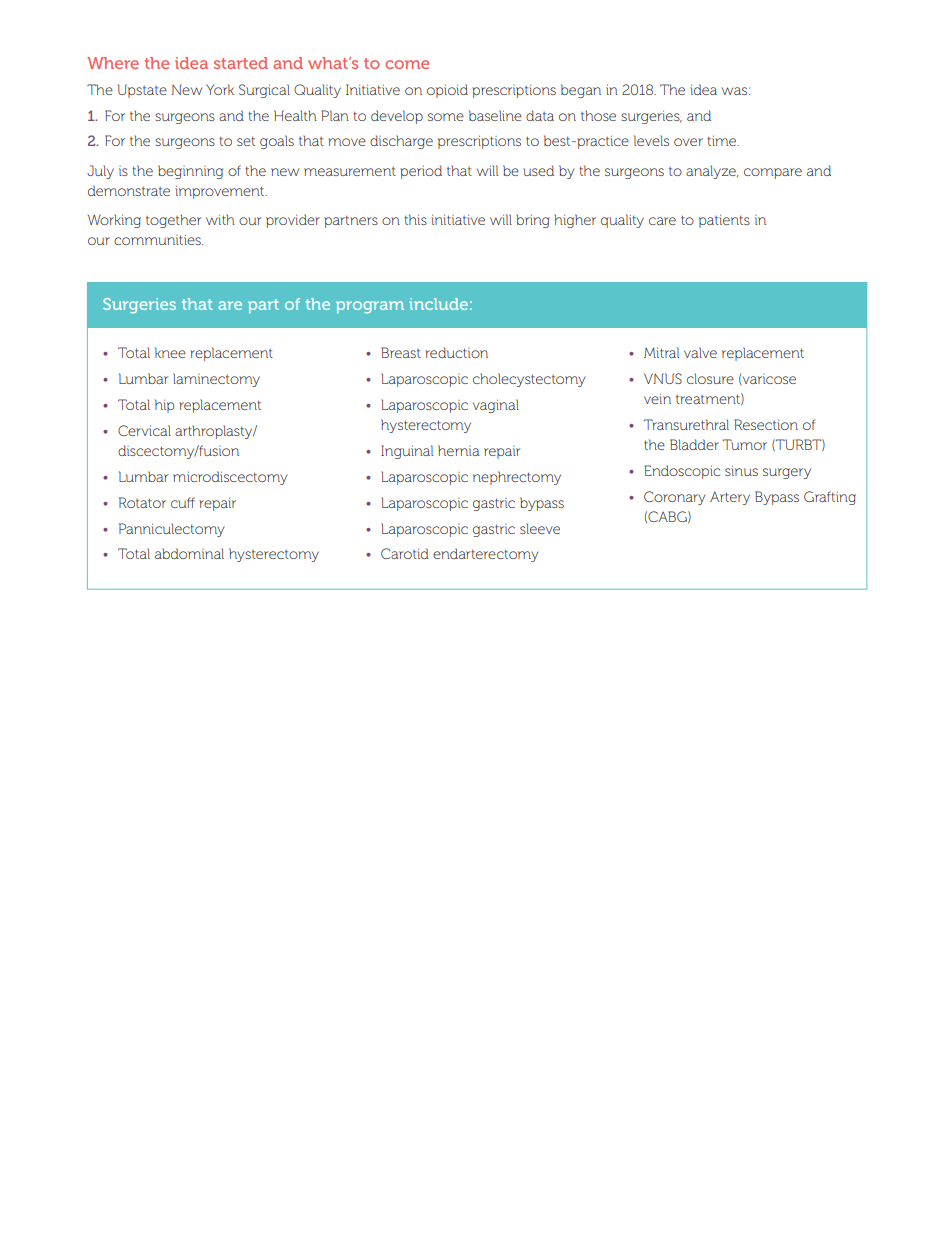  What do you see at coordinates (421, 172) in the page?
I see `period` at bounding box center [421, 172].
